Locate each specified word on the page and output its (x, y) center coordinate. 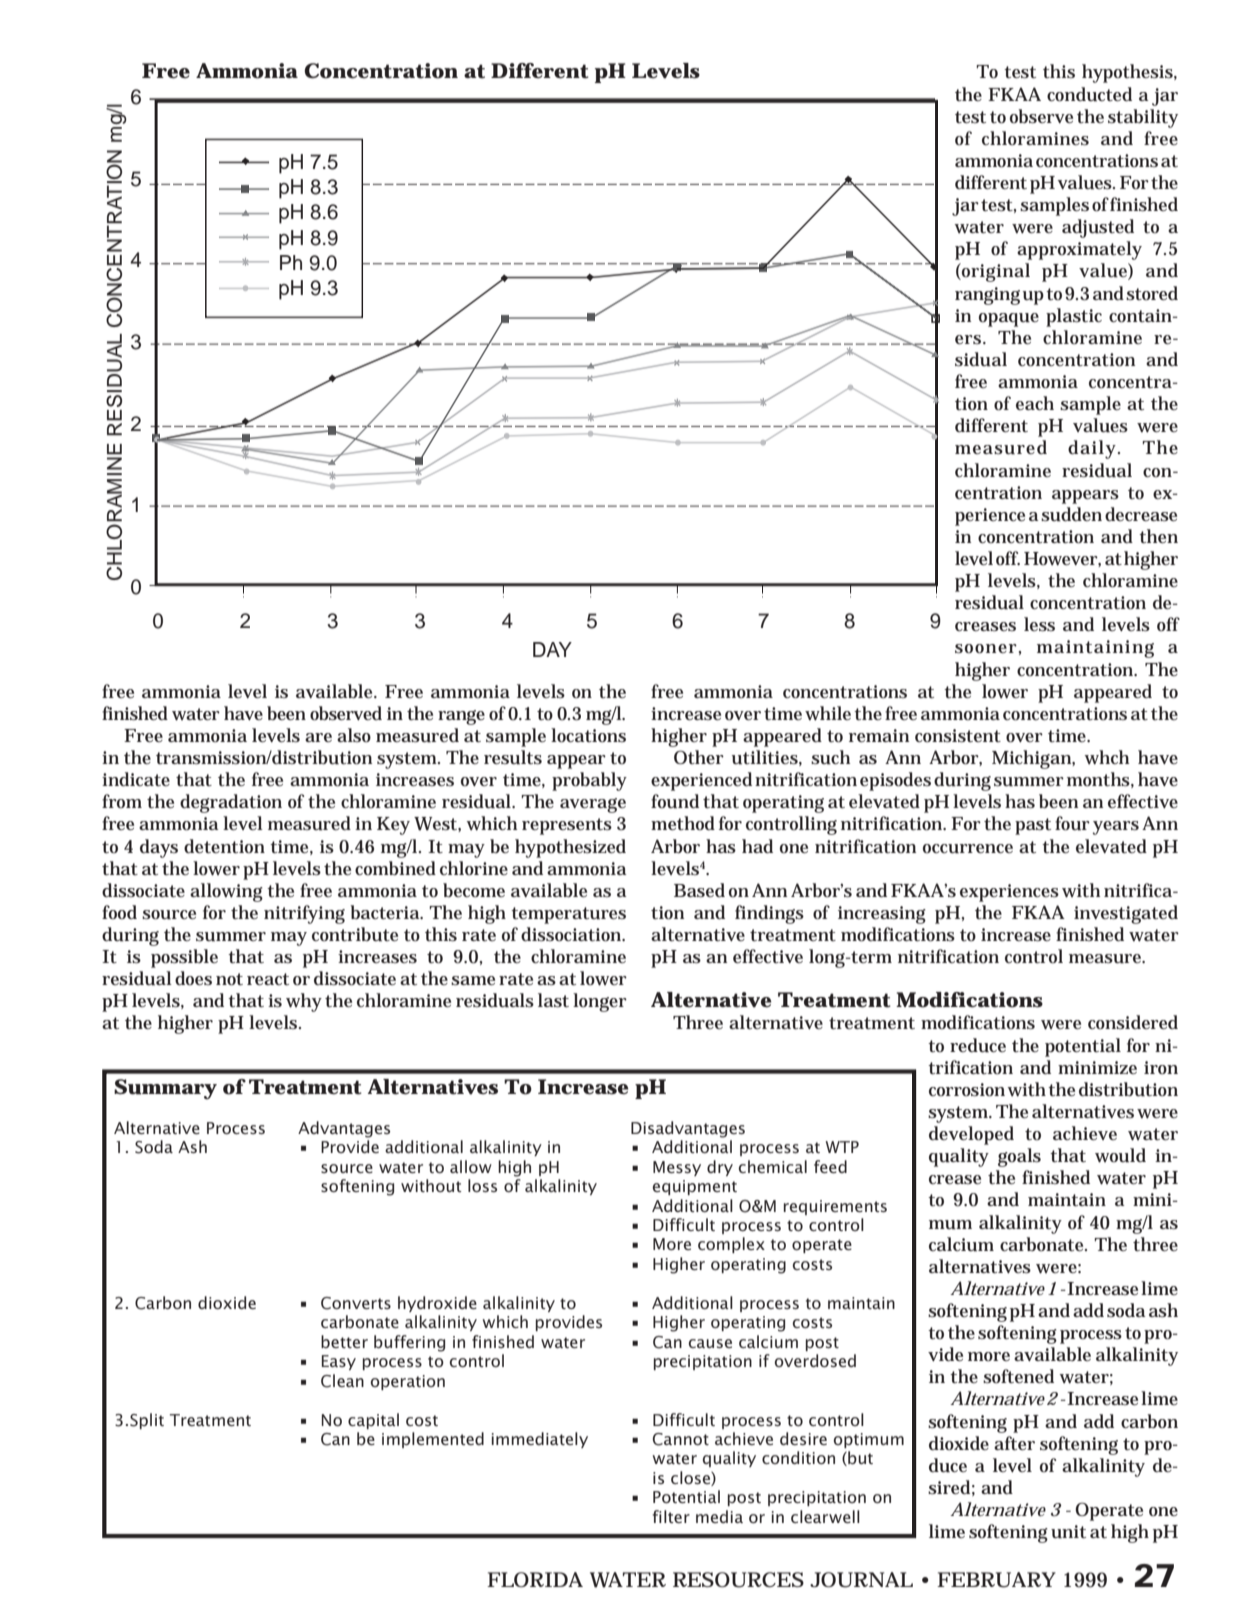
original (995, 272)
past (1033, 826)
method (683, 823)
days (159, 848)
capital (373, 1421)
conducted (1089, 94)
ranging (987, 296)
